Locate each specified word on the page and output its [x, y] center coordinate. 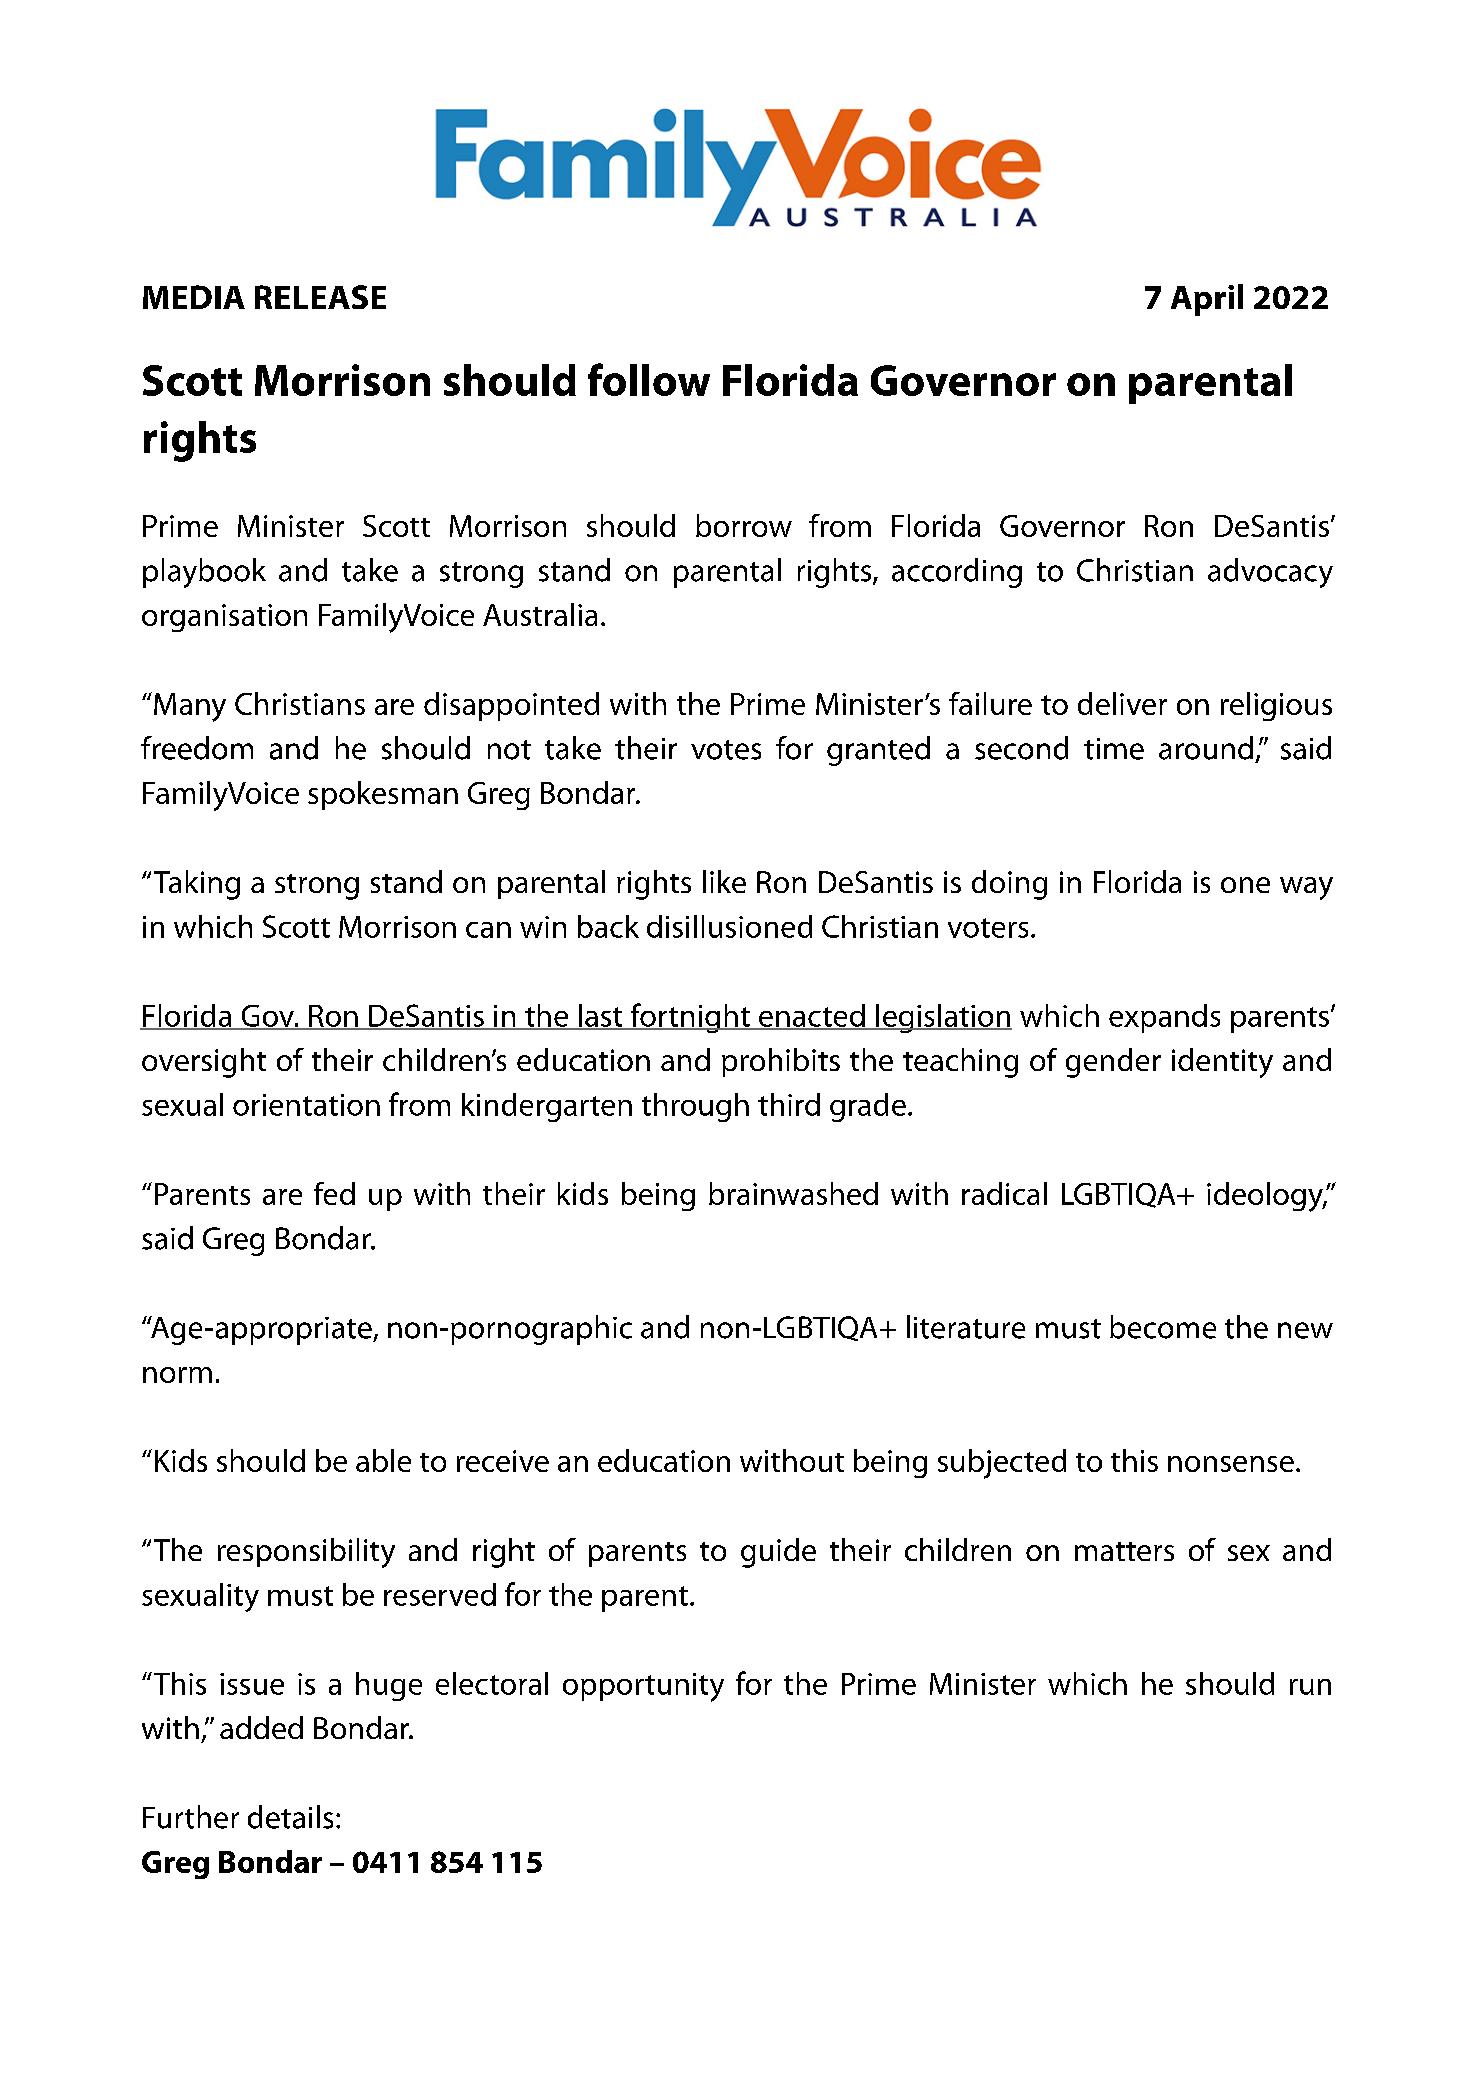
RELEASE [320, 297]
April [1207, 300]
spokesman [383, 795]
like [724, 881]
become [1163, 1327]
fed [334, 1193]
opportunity [643, 1687]
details [290, 1817]
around [1206, 748]
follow [649, 379]
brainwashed [793, 1193]
